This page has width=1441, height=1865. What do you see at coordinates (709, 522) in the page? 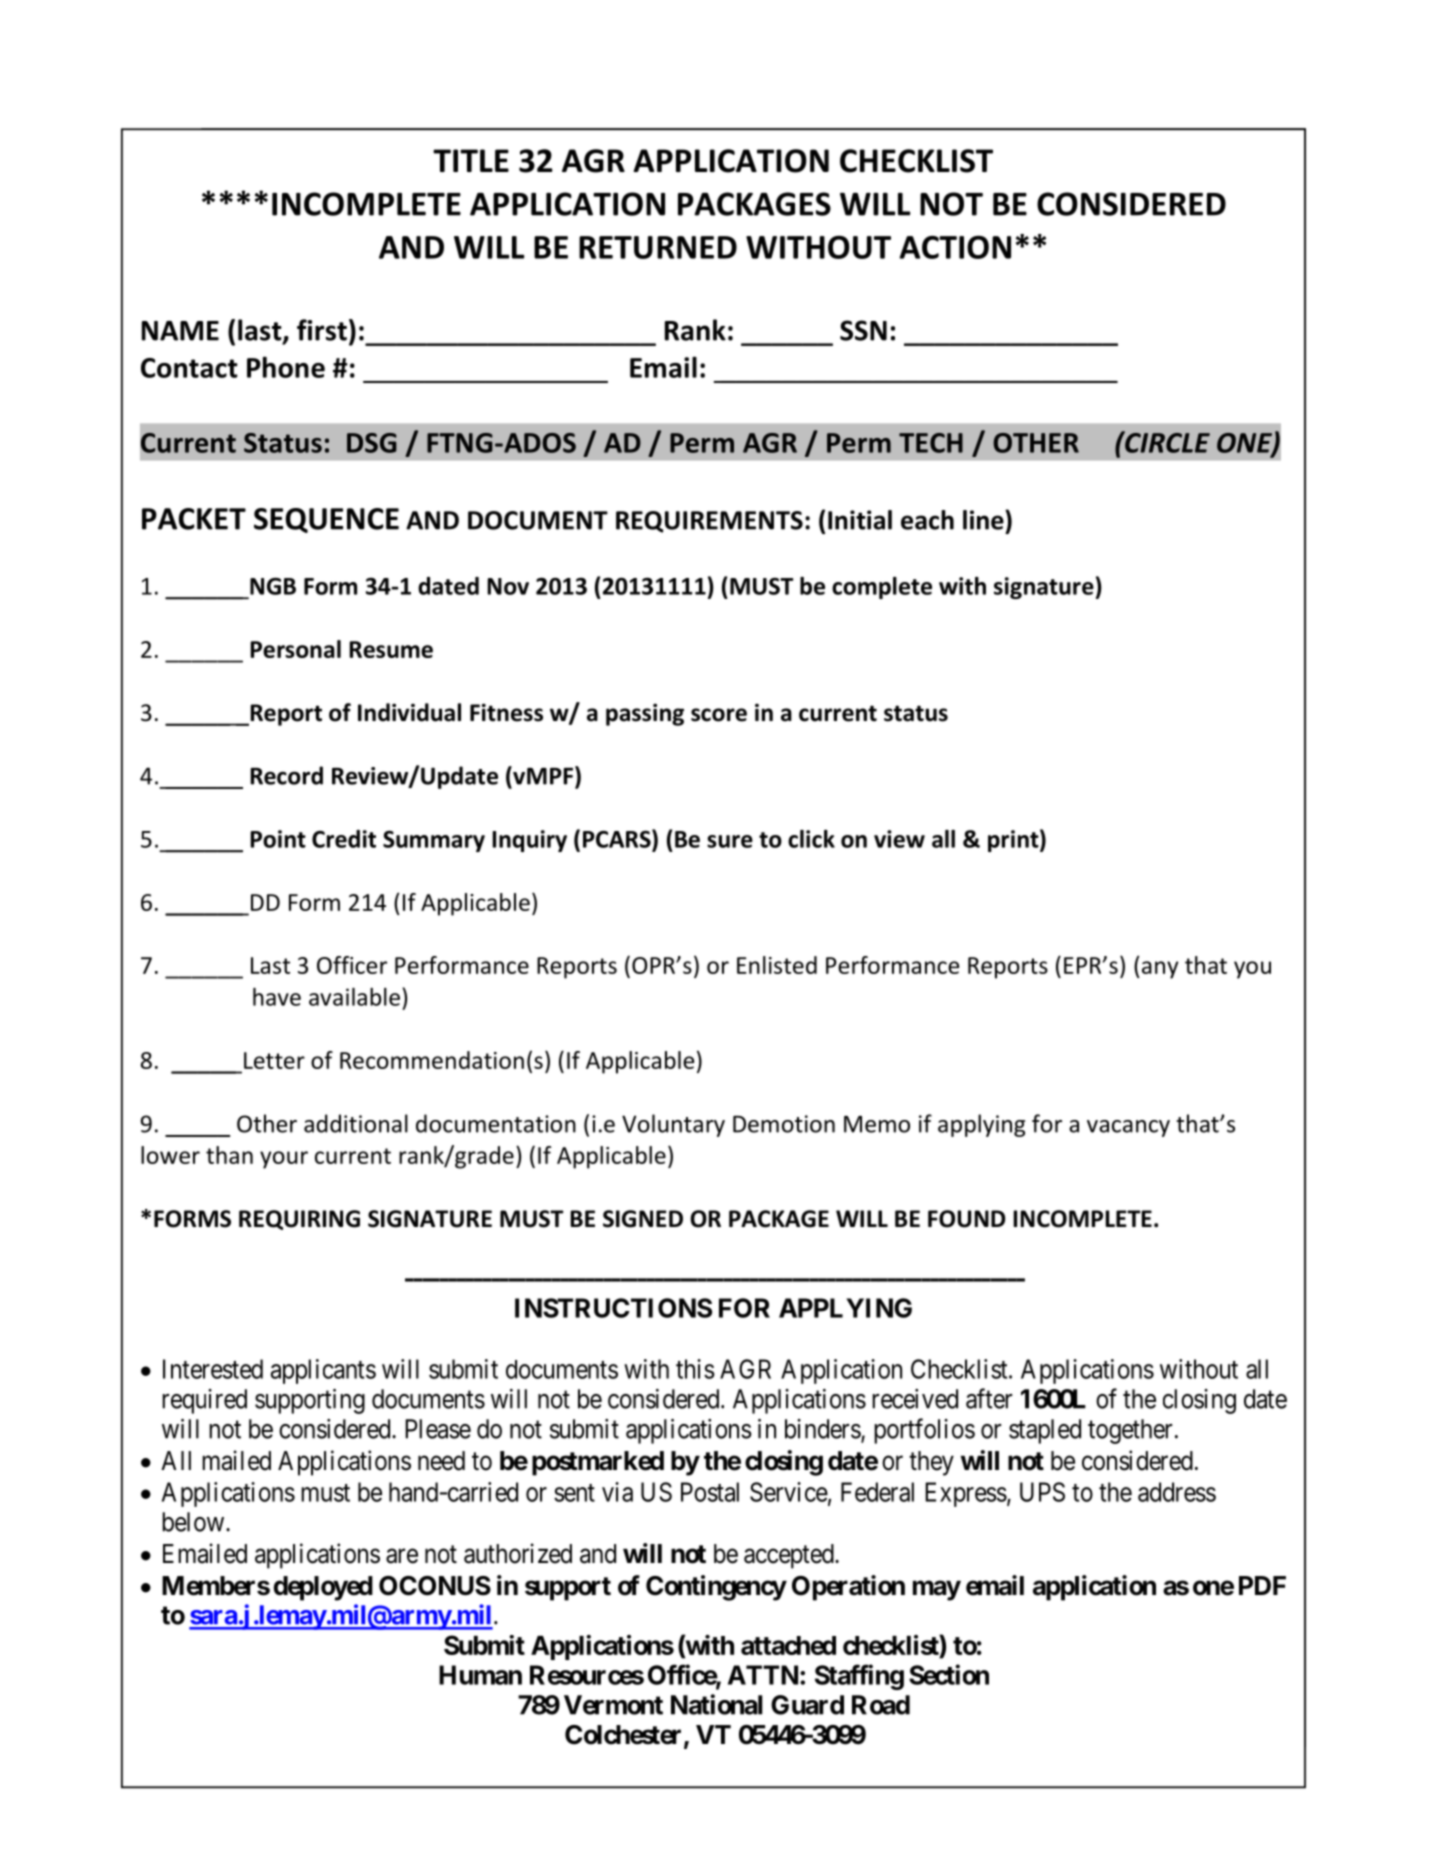
I see `REQUIREMENTS` at bounding box center [709, 522].
